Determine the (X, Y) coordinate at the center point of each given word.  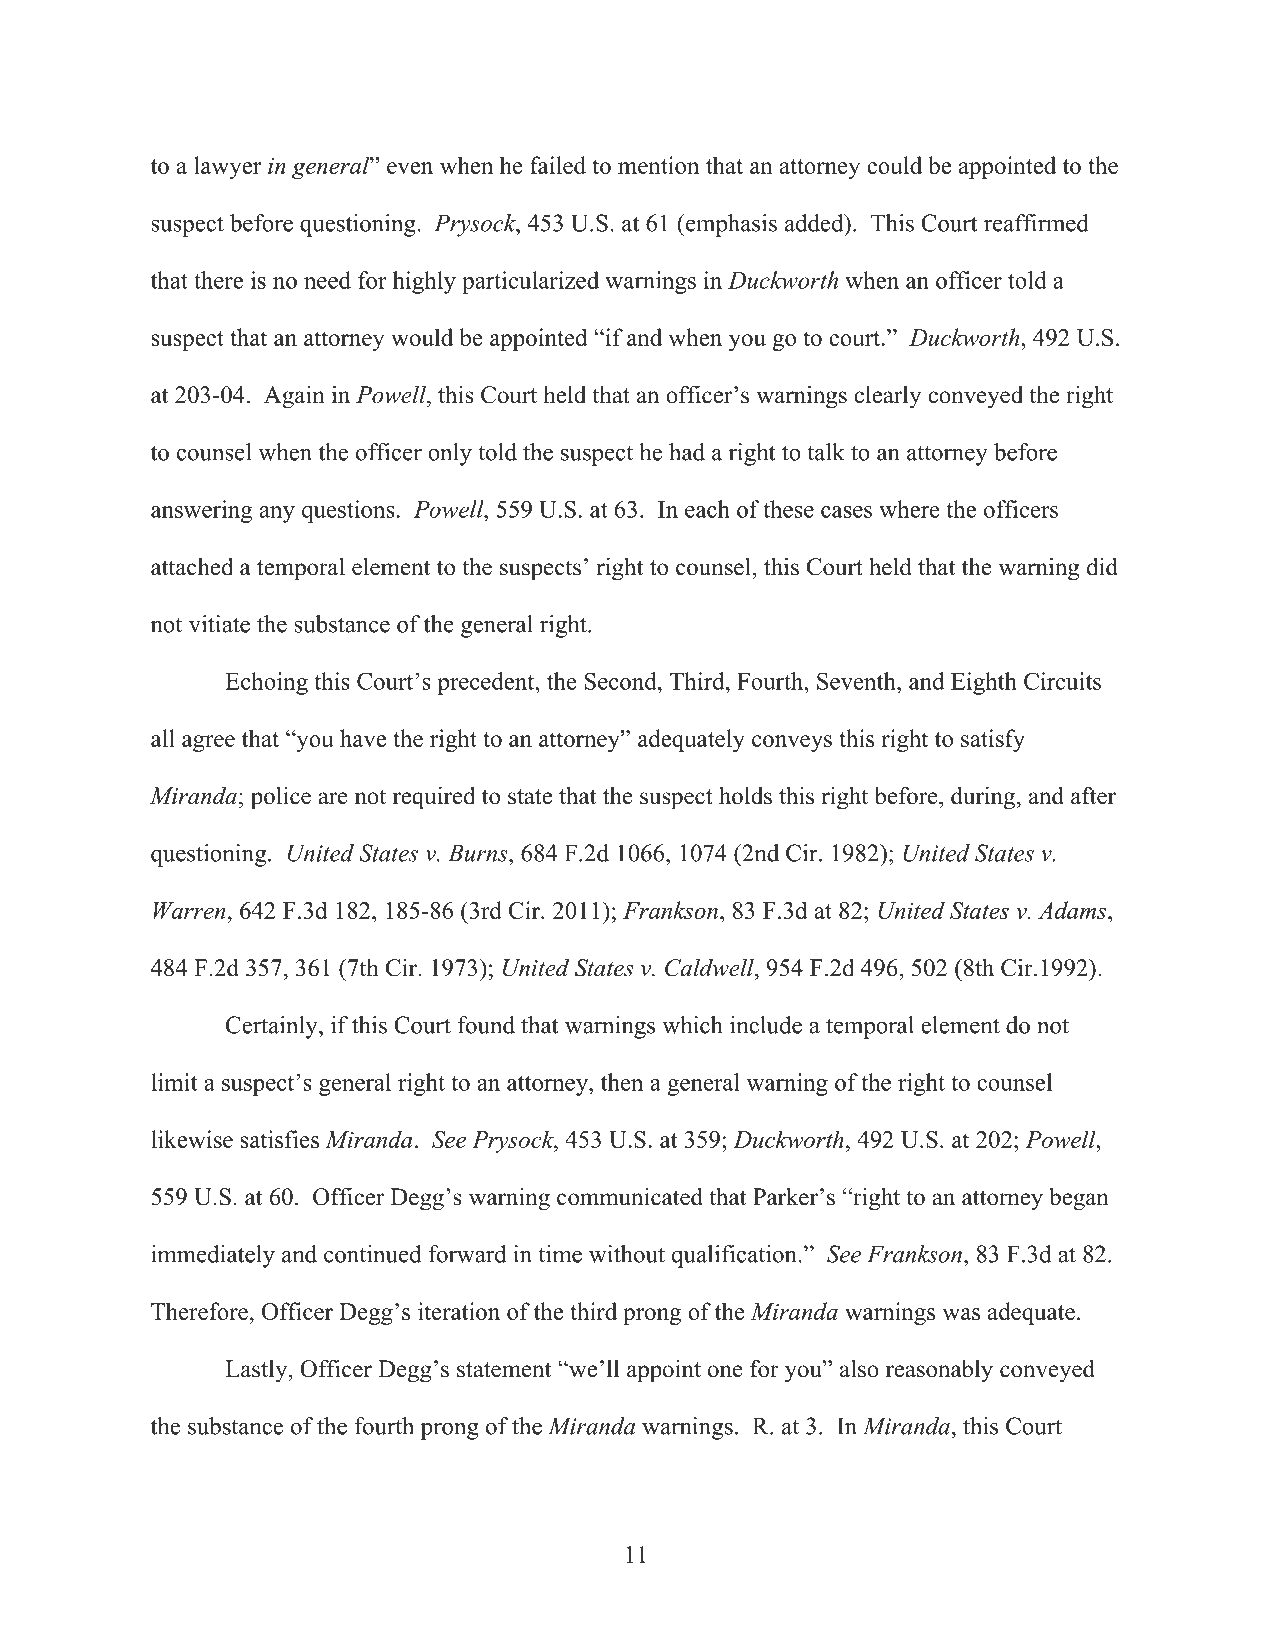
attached (192, 566)
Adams (1073, 910)
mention (658, 165)
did (1102, 566)
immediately (213, 1256)
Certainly (273, 1027)
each (707, 509)
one (725, 1371)
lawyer (227, 167)
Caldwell (710, 967)
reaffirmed (1036, 223)
